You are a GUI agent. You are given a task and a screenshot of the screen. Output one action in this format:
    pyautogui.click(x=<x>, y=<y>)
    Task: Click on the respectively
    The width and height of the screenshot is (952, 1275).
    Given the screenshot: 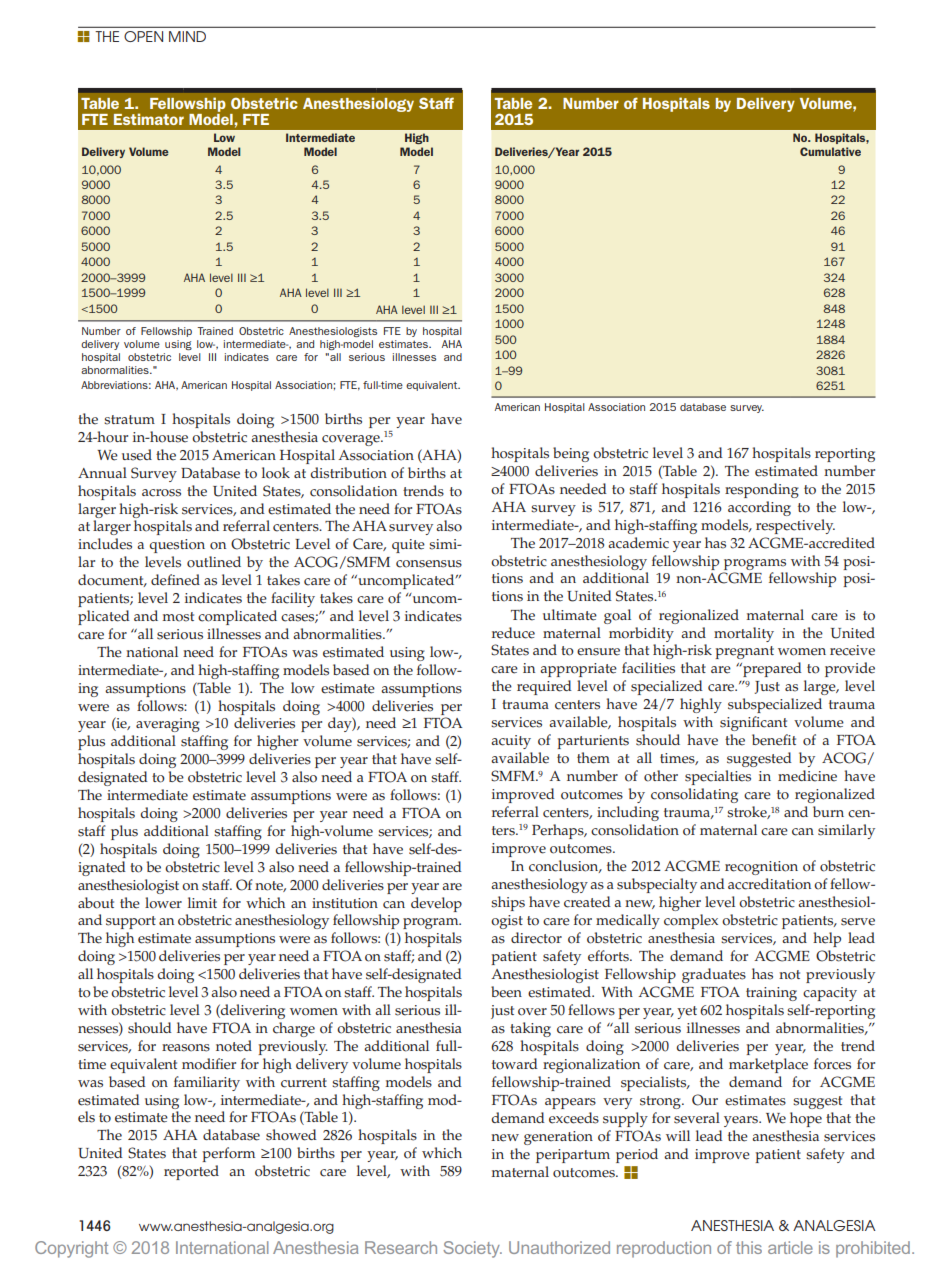 What is the action you would take?
    pyautogui.click(x=795, y=526)
